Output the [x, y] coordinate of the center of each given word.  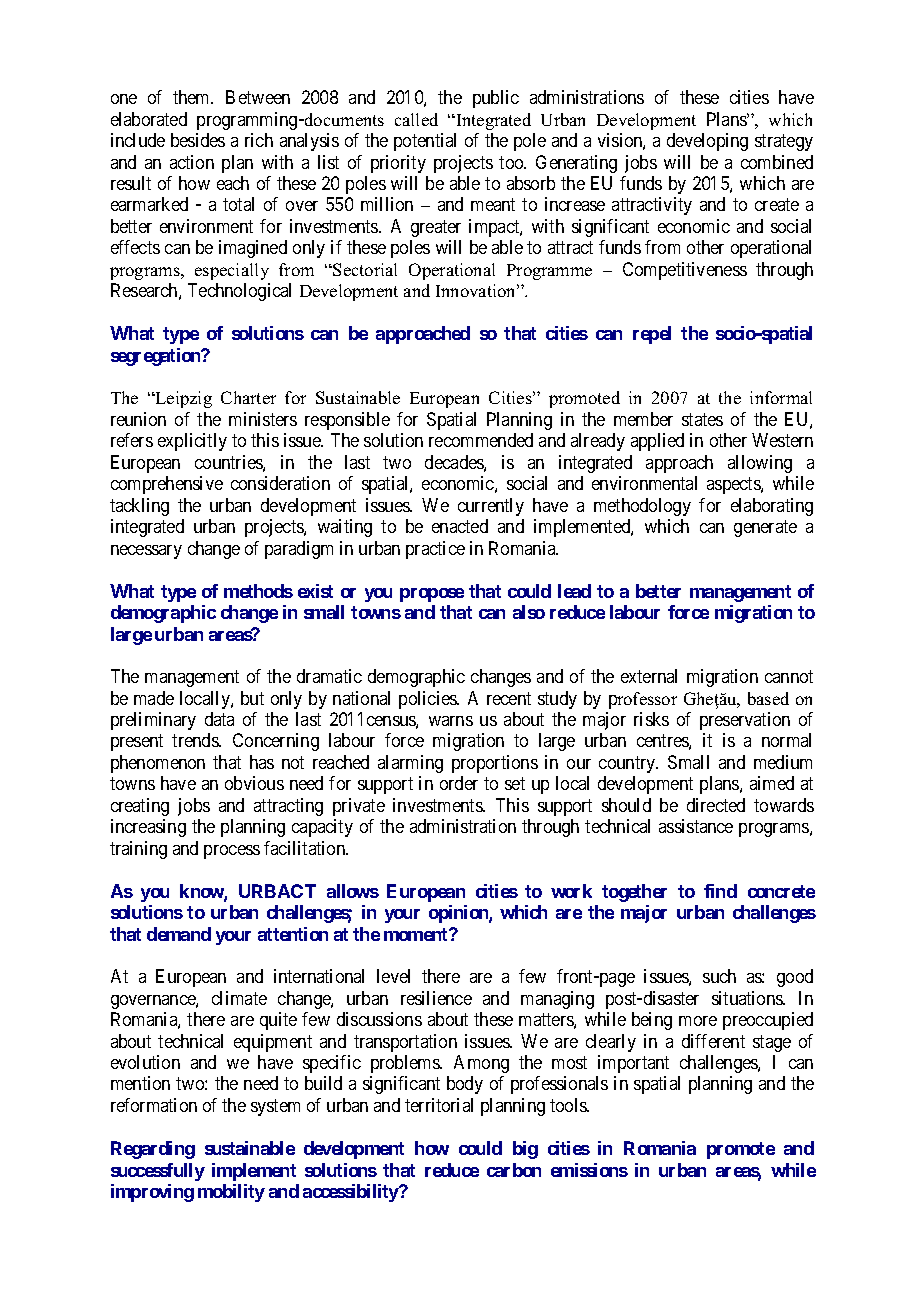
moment [417, 934]
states [702, 419]
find [720, 891]
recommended [481, 440]
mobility [231, 1193]
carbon [514, 1170]
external [649, 676]
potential [425, 142]
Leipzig [183, 399]
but [252, 698]
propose [432, 595]
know [202, 892]
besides [198, 140]
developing [707, 142]
